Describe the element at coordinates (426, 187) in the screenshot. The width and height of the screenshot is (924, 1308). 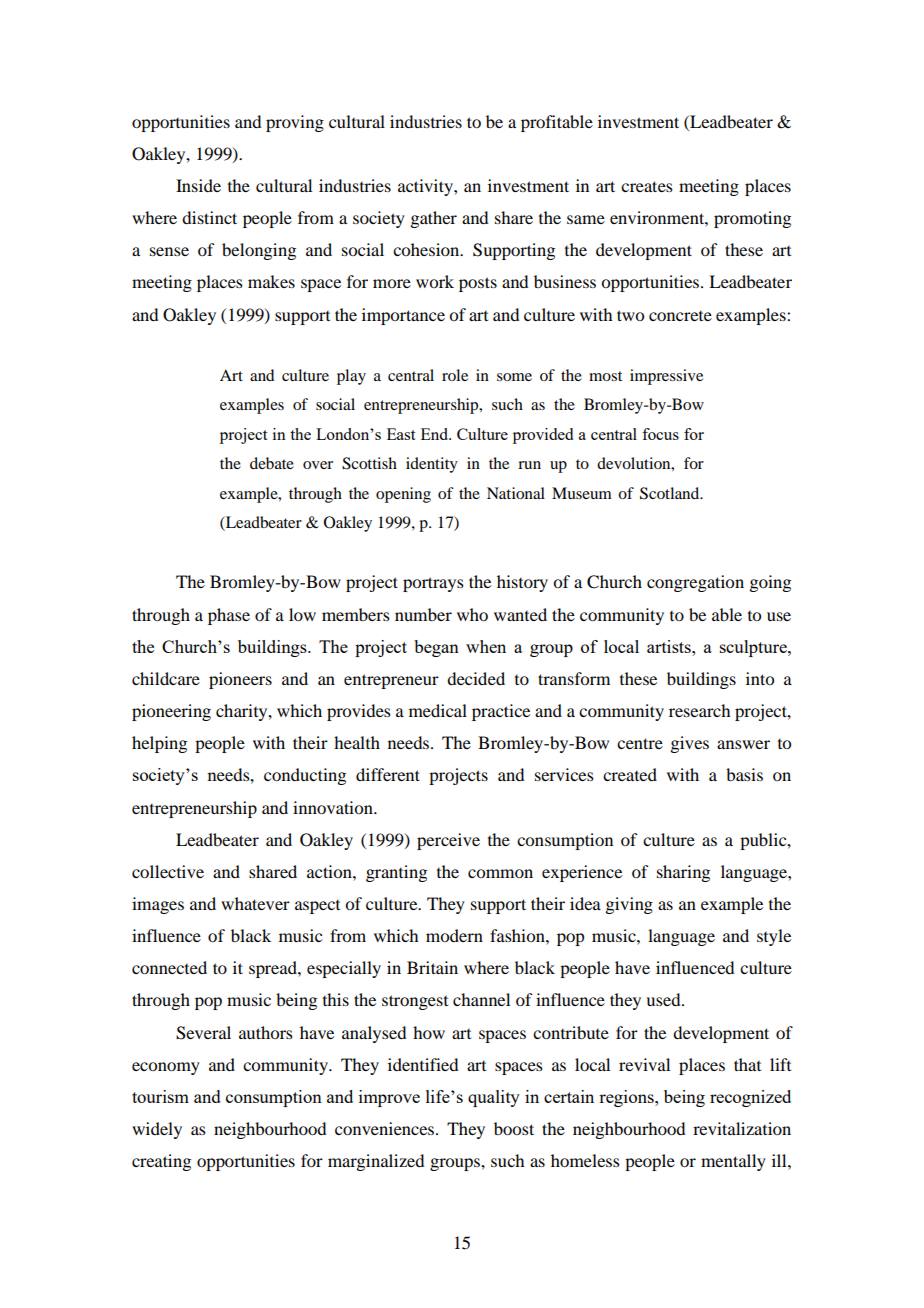
I see `activity` at that location.
